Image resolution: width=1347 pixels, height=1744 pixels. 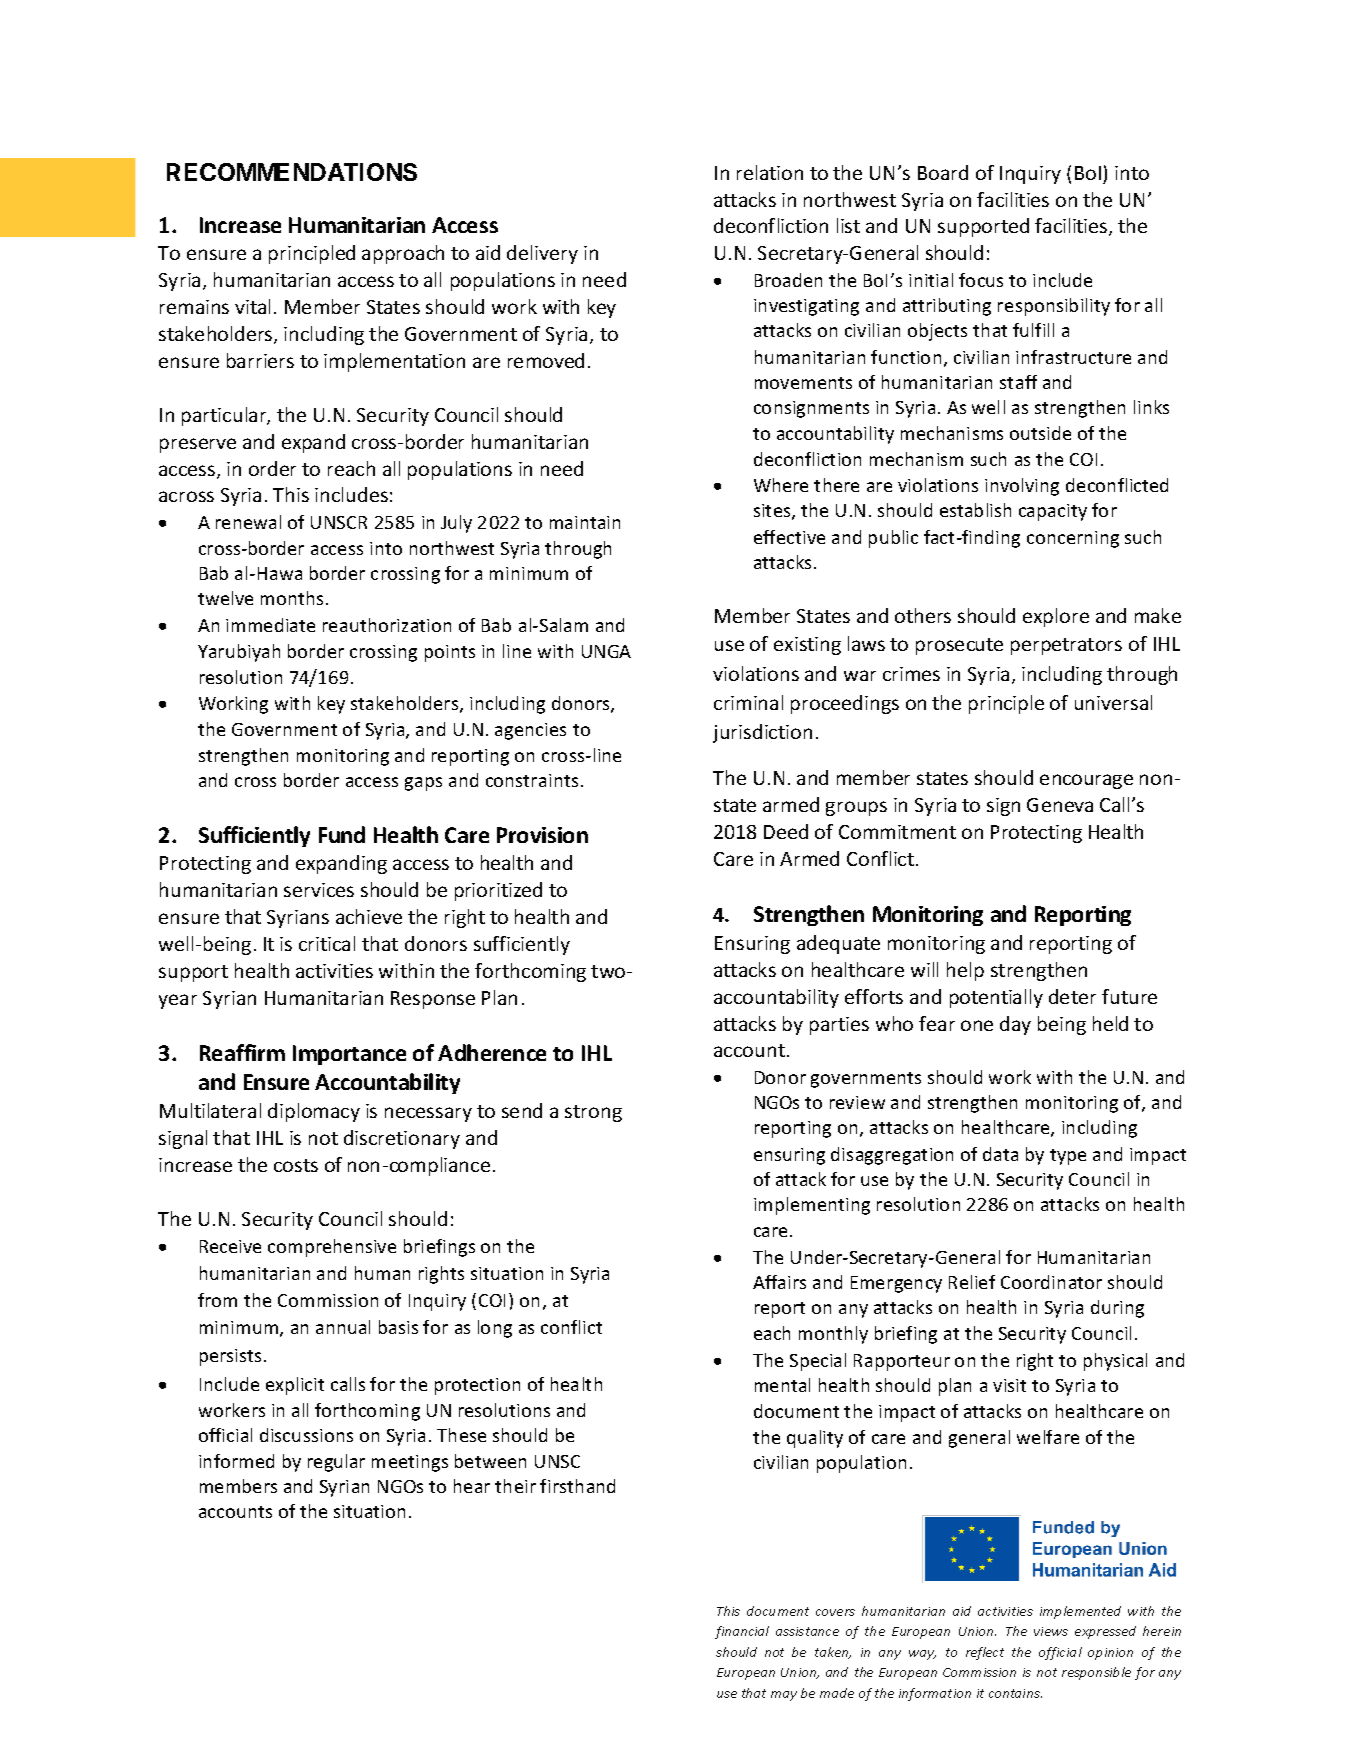 What do you see at coordinates (342, 834) in the screenshot?
I see `Fund` at bounding box center [342, 834].
